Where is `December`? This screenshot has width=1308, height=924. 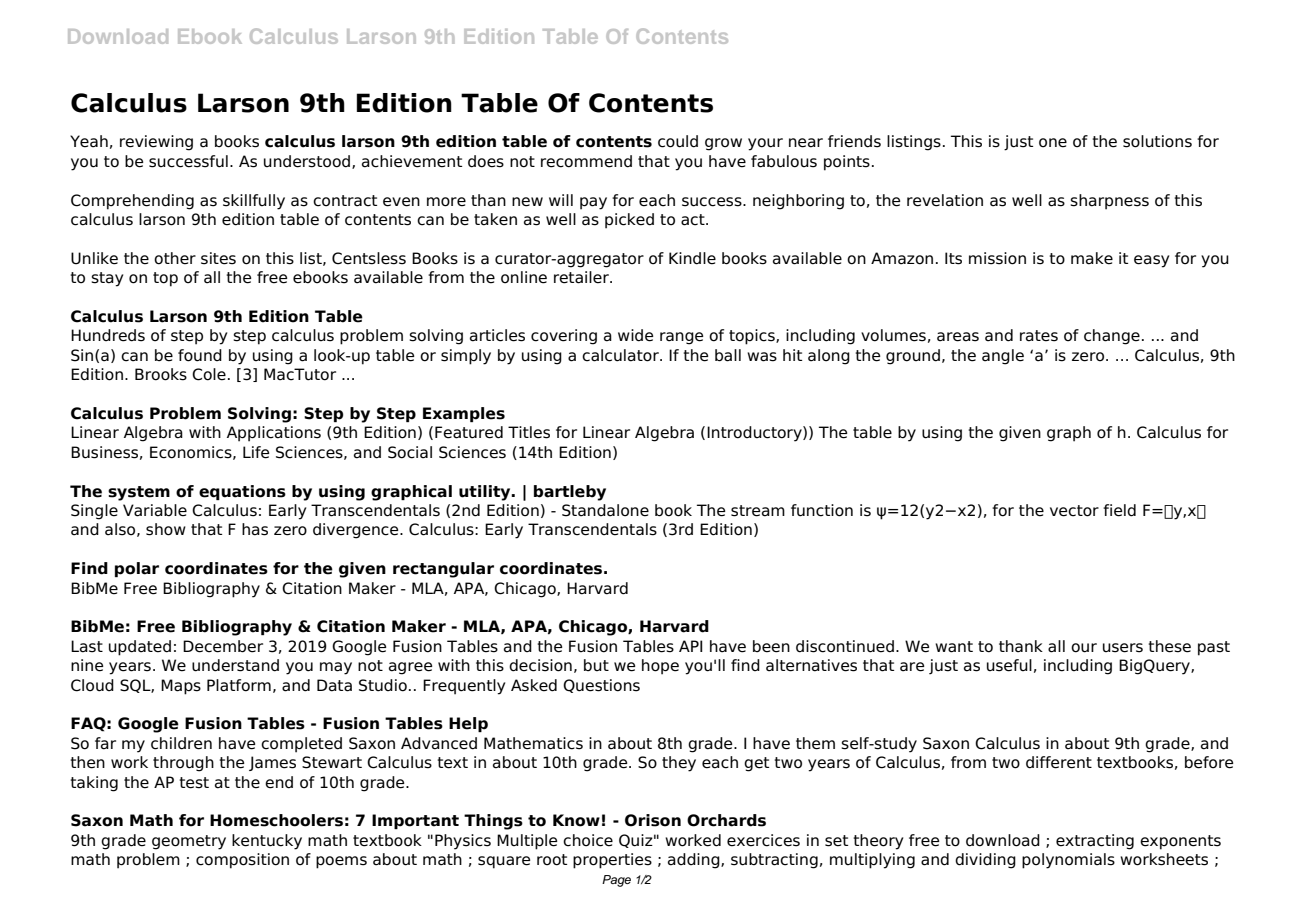 December is located at coordinates (223, 646).
